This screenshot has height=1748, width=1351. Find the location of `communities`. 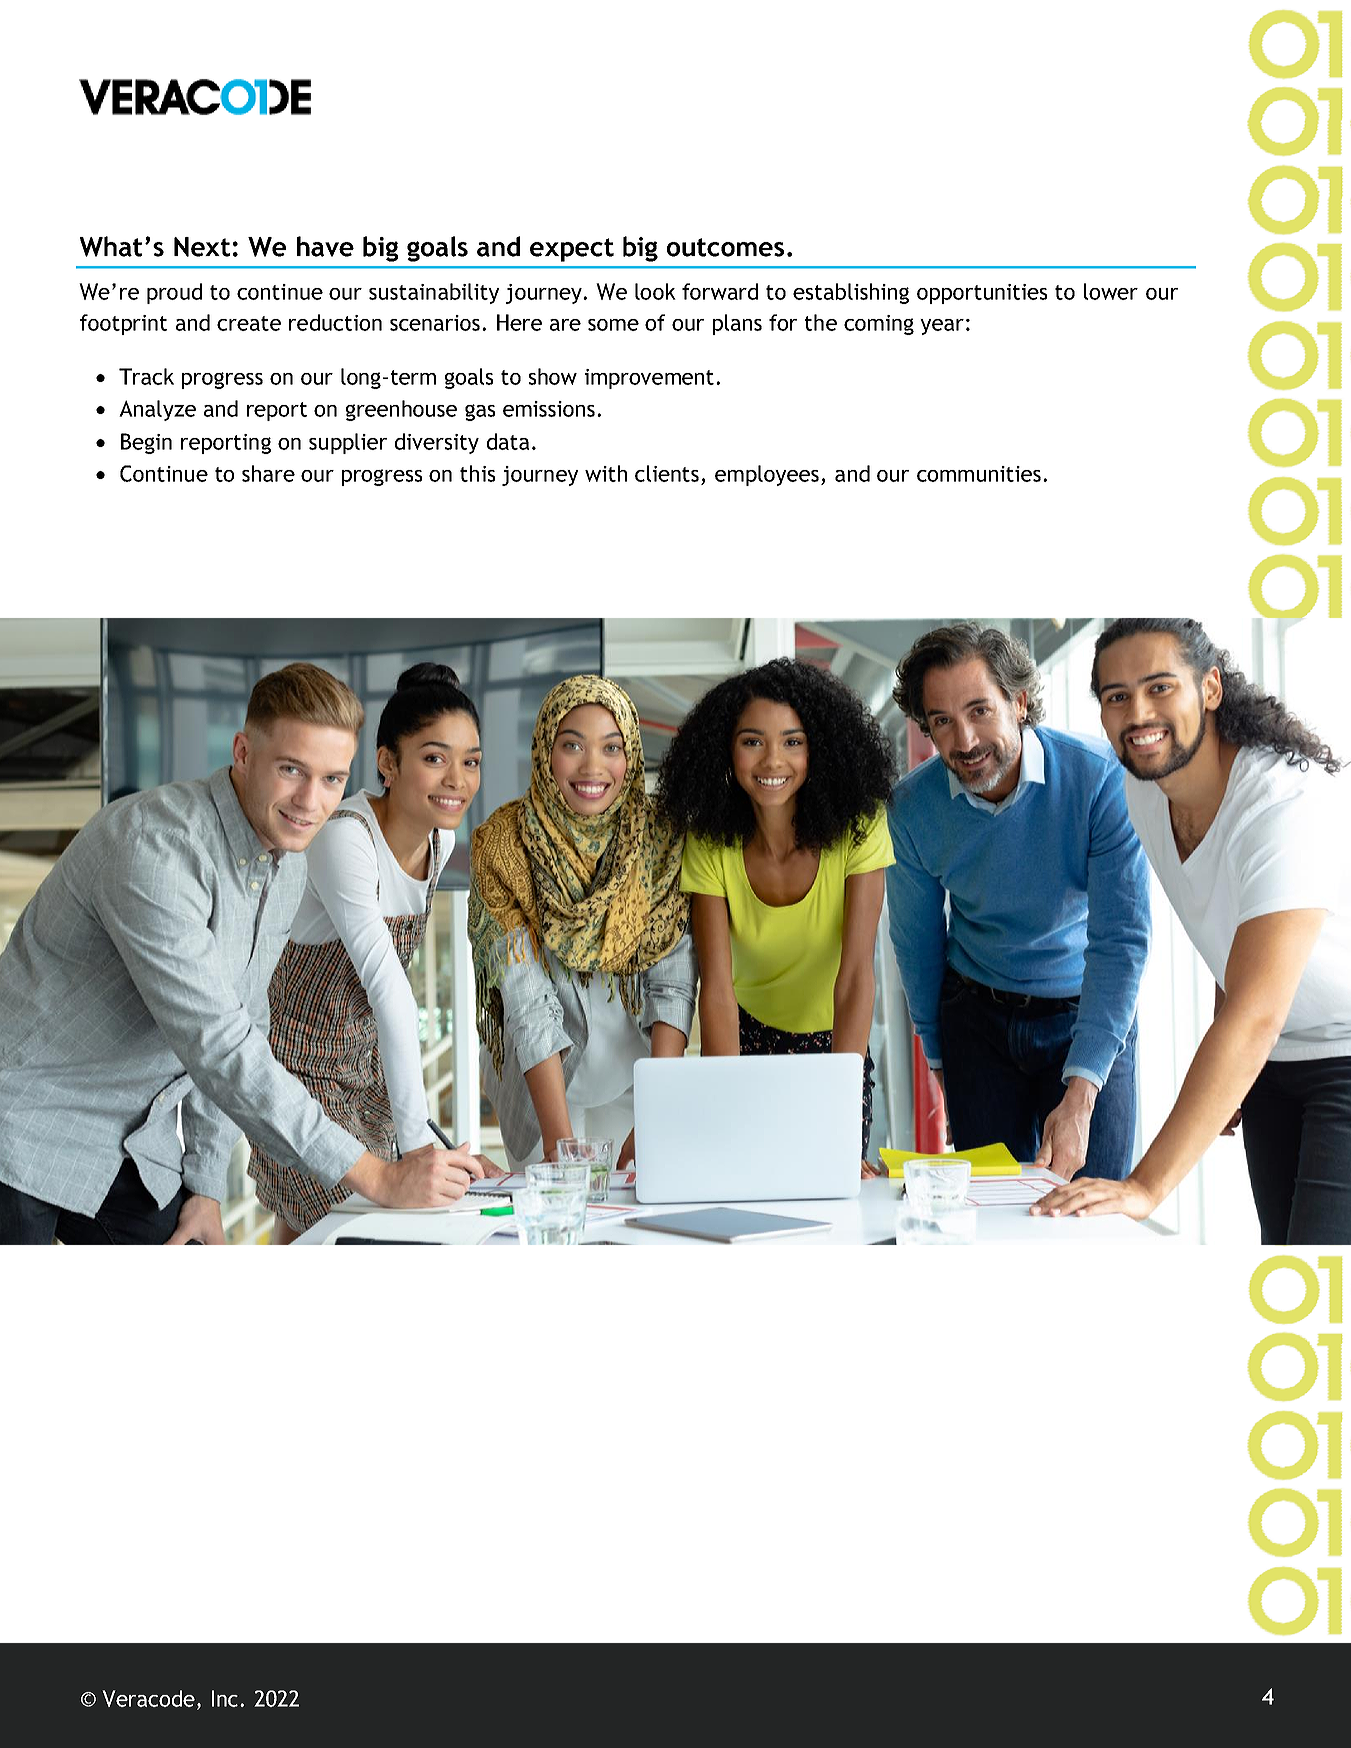

communities is located at coordinates (979, 474).
